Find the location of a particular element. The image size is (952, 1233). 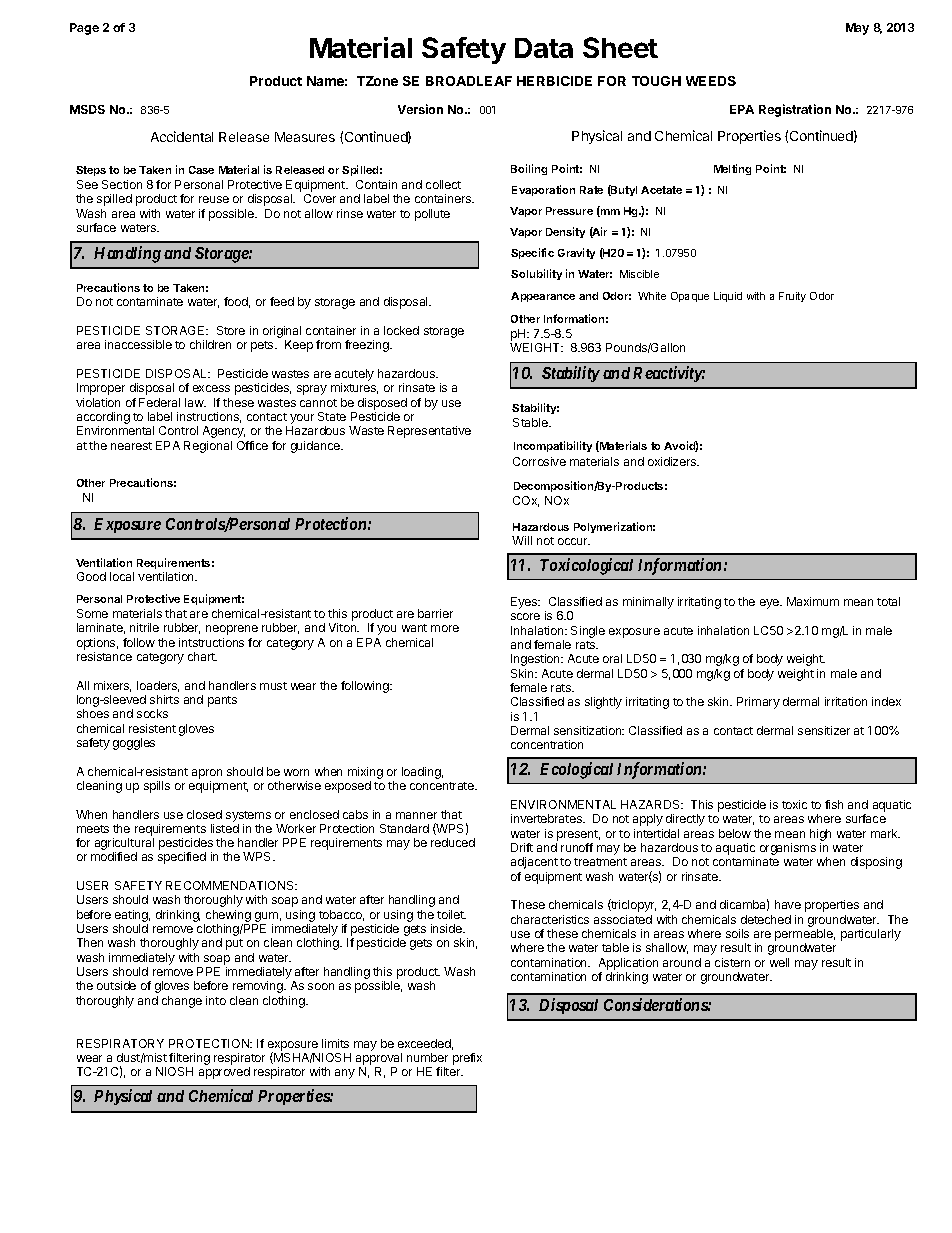

Registration is located at coordinates (795, 110).
